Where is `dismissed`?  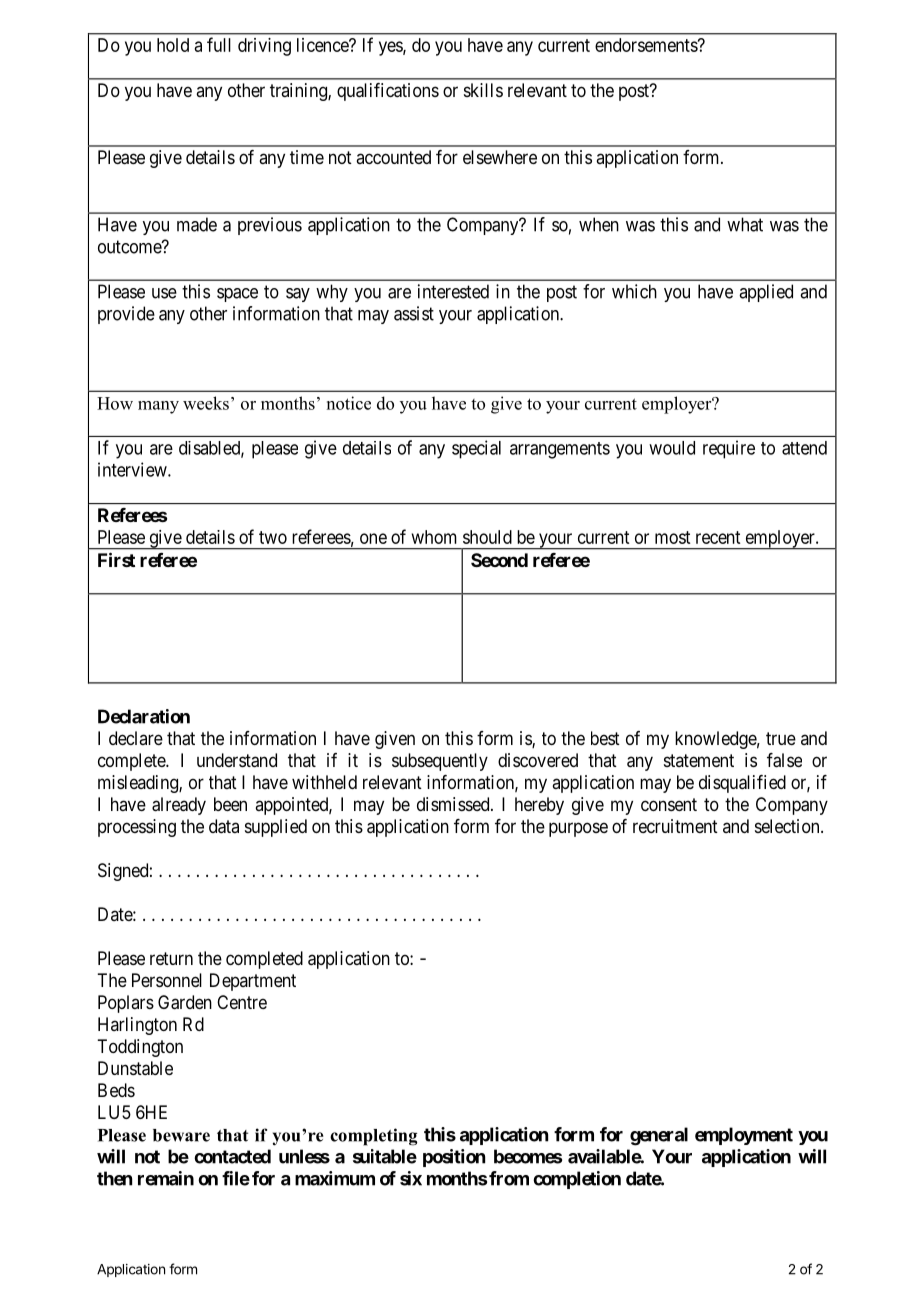 dismissed is located at coordinates (454, 804).
